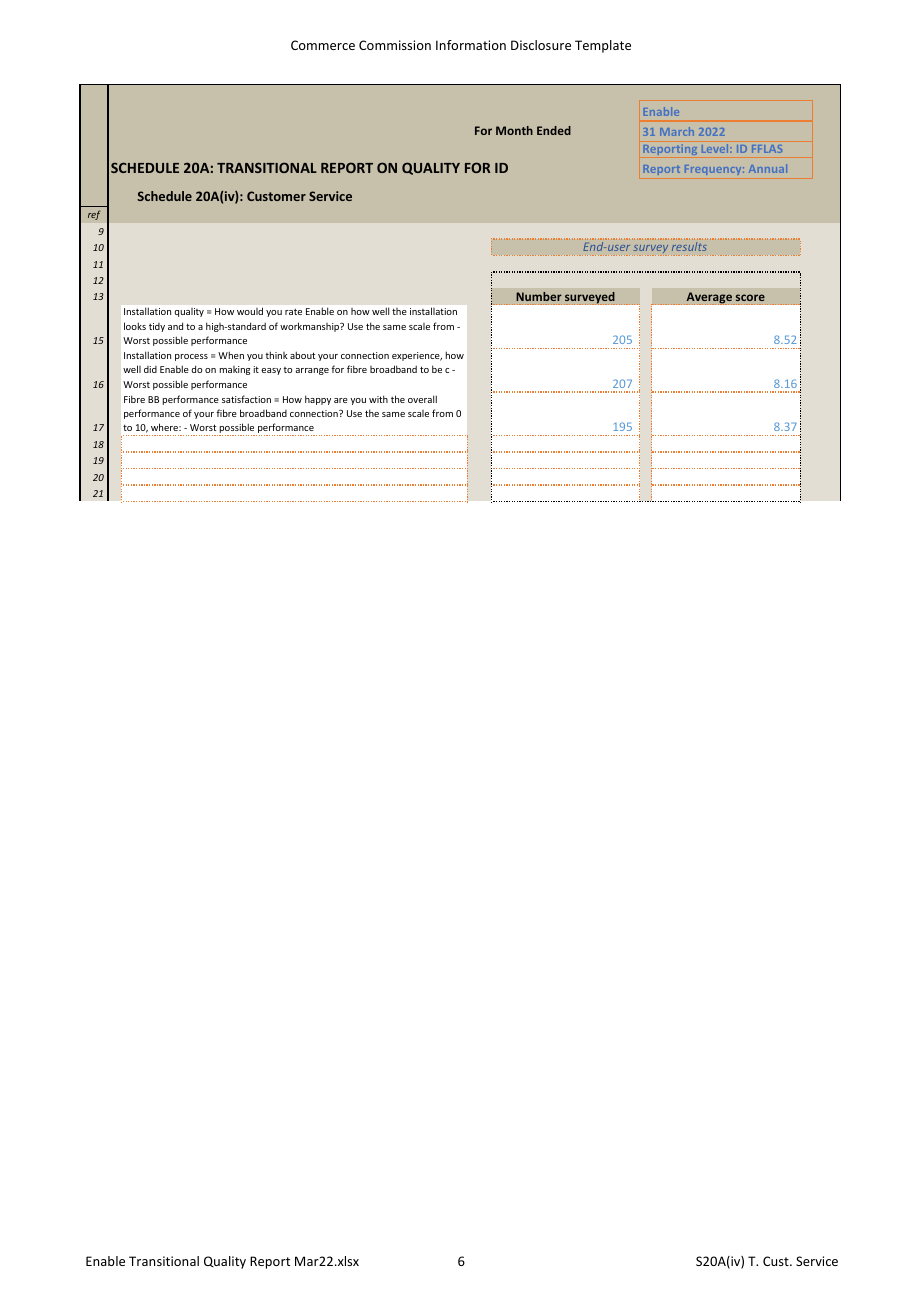 The height and width of the image is (1308, 924). What do you see at coordinates (417, 356) in the image?
I see `experience` at bounding box center [417, 356].
